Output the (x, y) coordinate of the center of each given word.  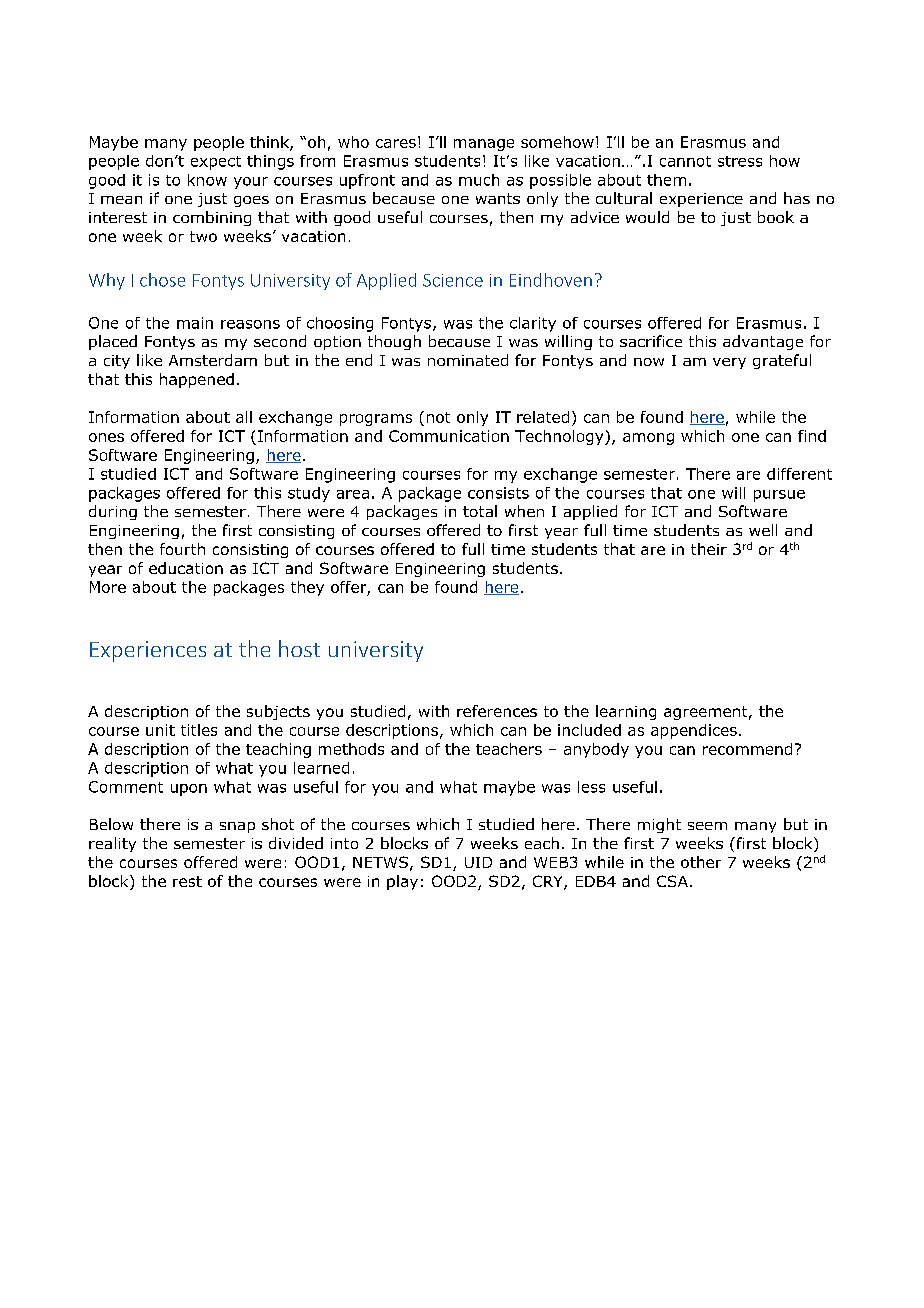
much (479, 180)
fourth (182, 549)
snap (237, 827)
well (763, 530)
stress (740, 161)
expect (216, 163)
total (480, 511)
